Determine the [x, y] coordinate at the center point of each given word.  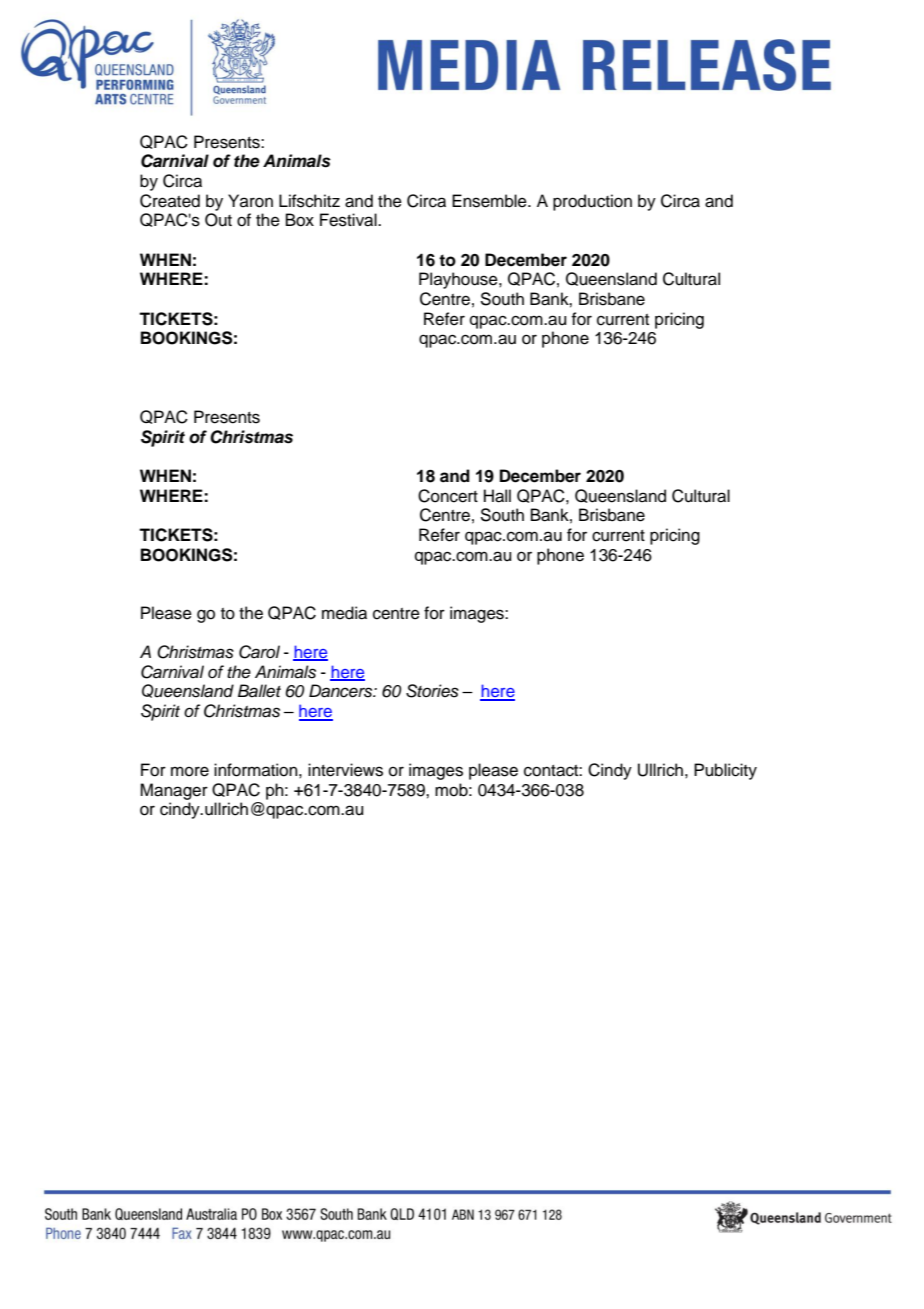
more [190, 771]
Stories [432, 691]
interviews [345, 770]
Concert [448, 496]
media [344, 613]
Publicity [725, 771]
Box [300, 220]
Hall [497, 496]
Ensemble [490, 201]
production [592, 202]
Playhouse [459, 280]
